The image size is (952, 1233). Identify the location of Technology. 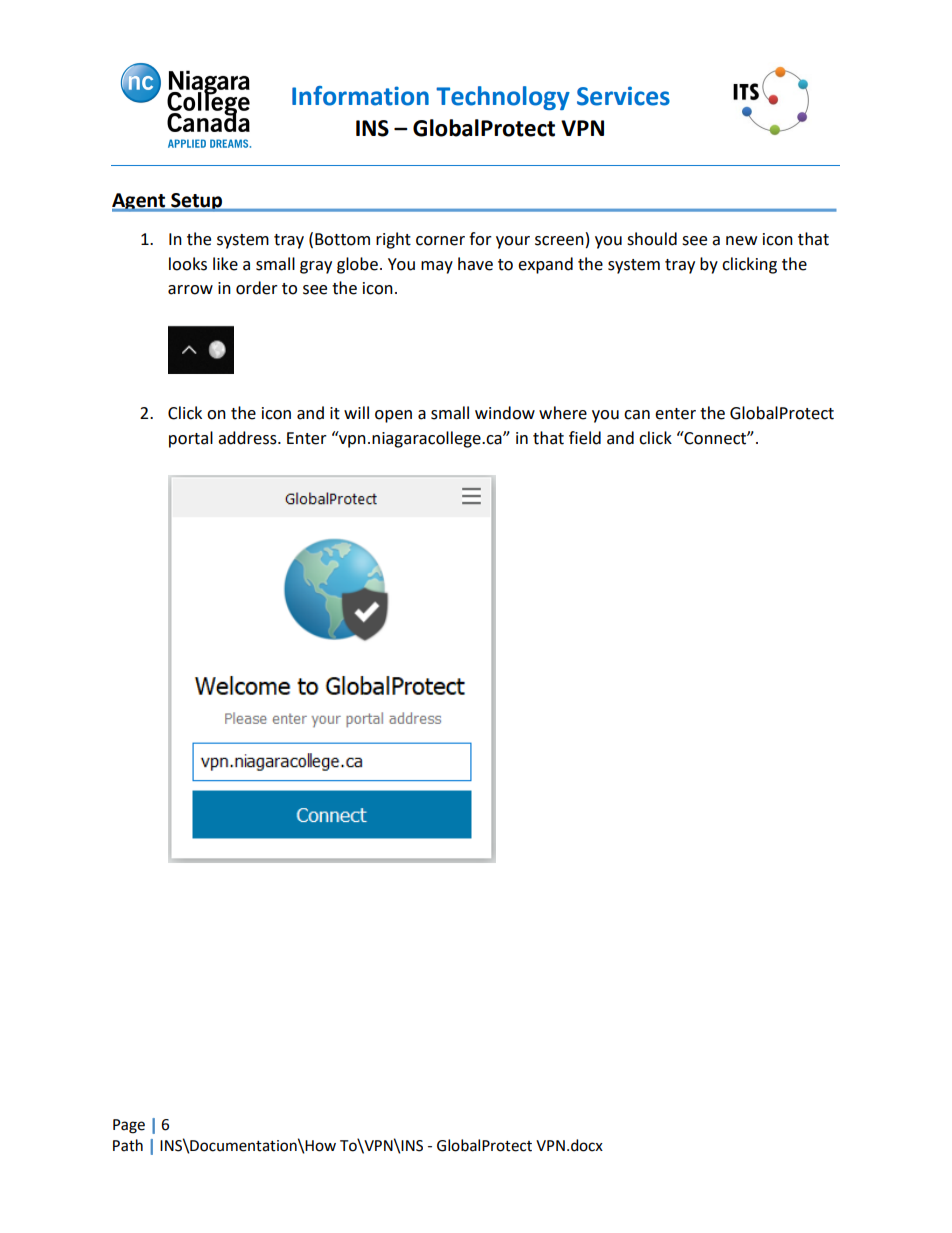
(503, 98).
